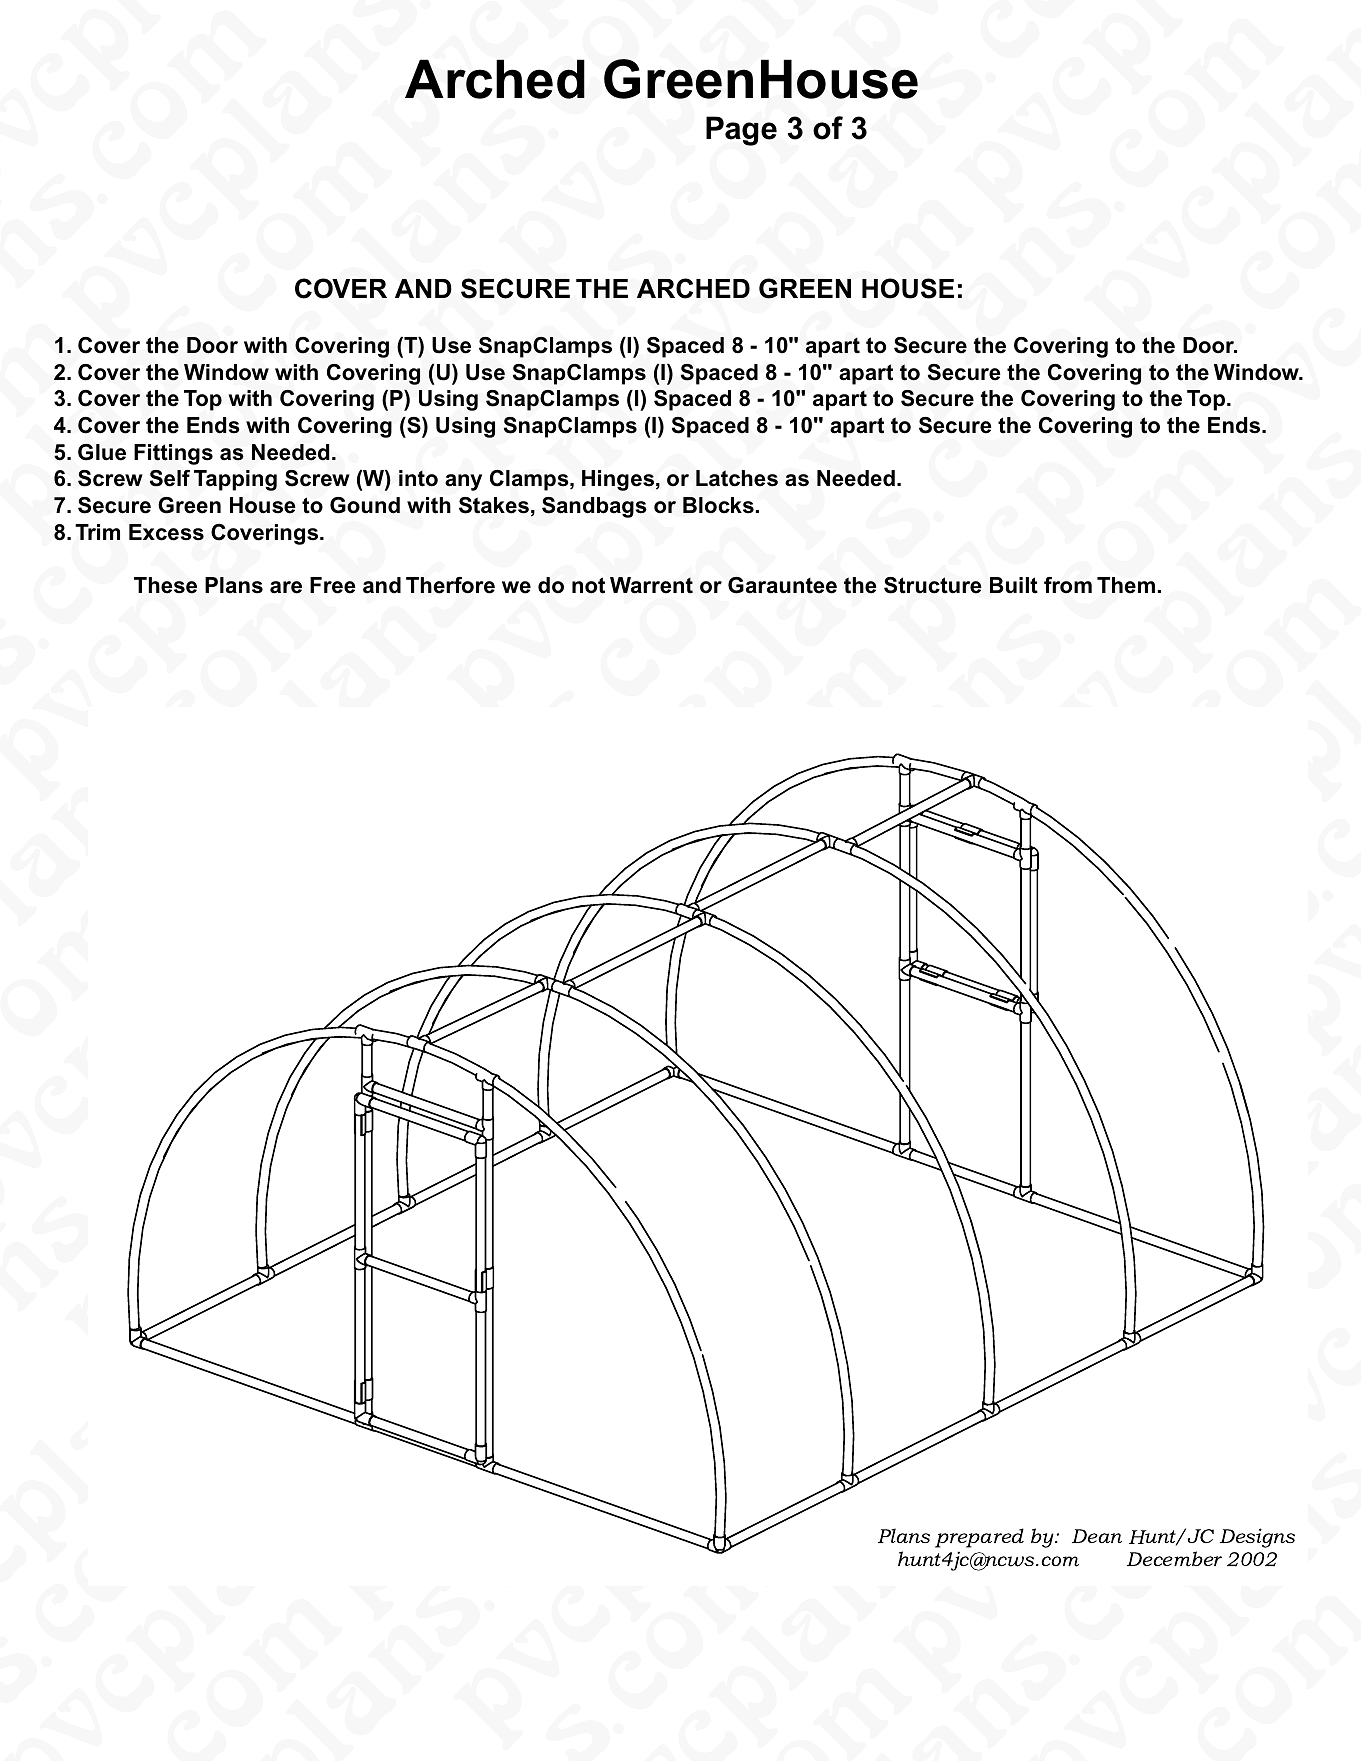 This page has height=1761, width=1361. What do you see at coordinates (1174, 1558) in the page?
I see `December` at bounding box center [1174, 1558].
